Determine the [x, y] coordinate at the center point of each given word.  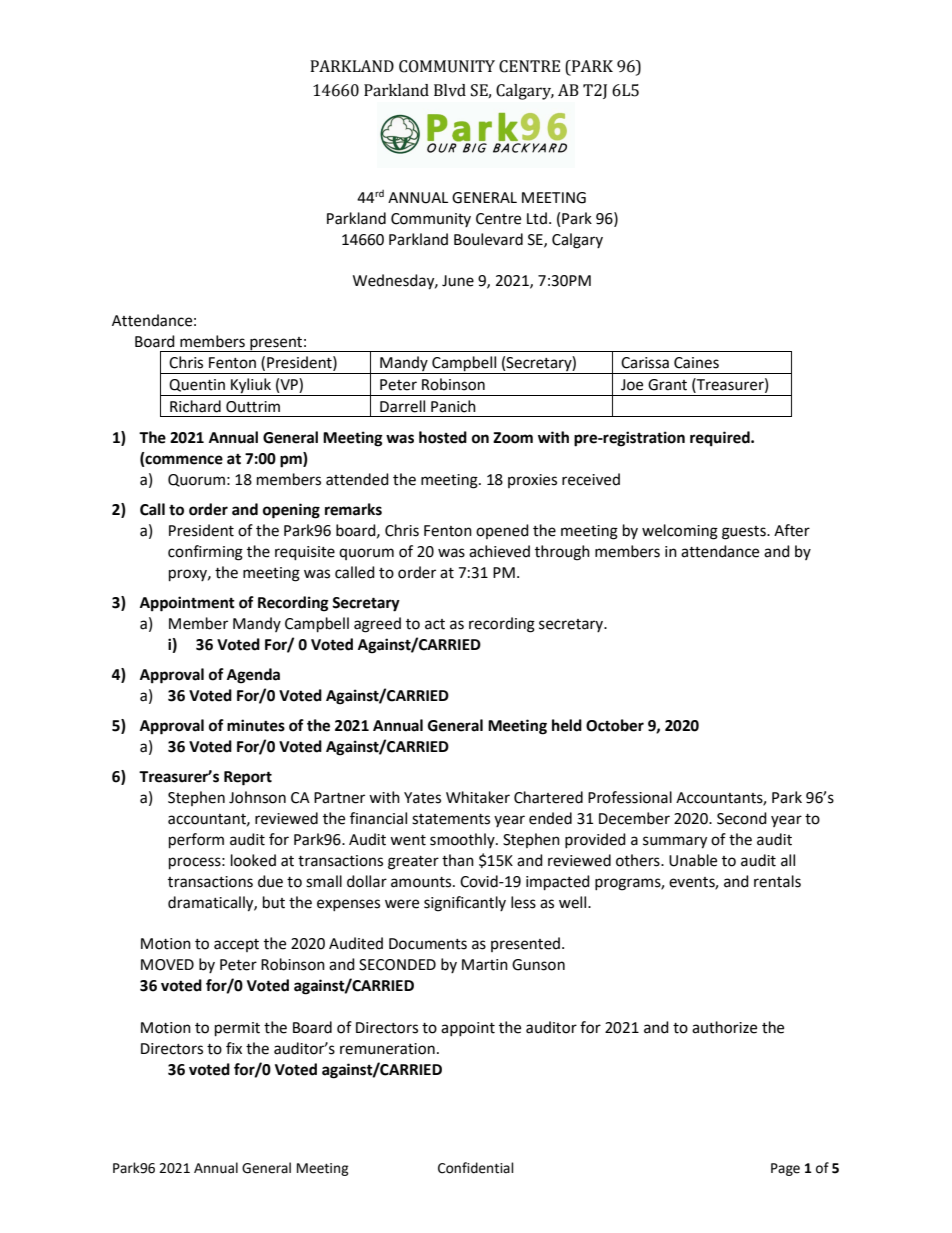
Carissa [645, 363]
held [567, 725]
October [615, 725]
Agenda [253, 676]
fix [234, 1048]
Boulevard [488, 239]
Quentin [197, 385]
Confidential [476, 1168]
